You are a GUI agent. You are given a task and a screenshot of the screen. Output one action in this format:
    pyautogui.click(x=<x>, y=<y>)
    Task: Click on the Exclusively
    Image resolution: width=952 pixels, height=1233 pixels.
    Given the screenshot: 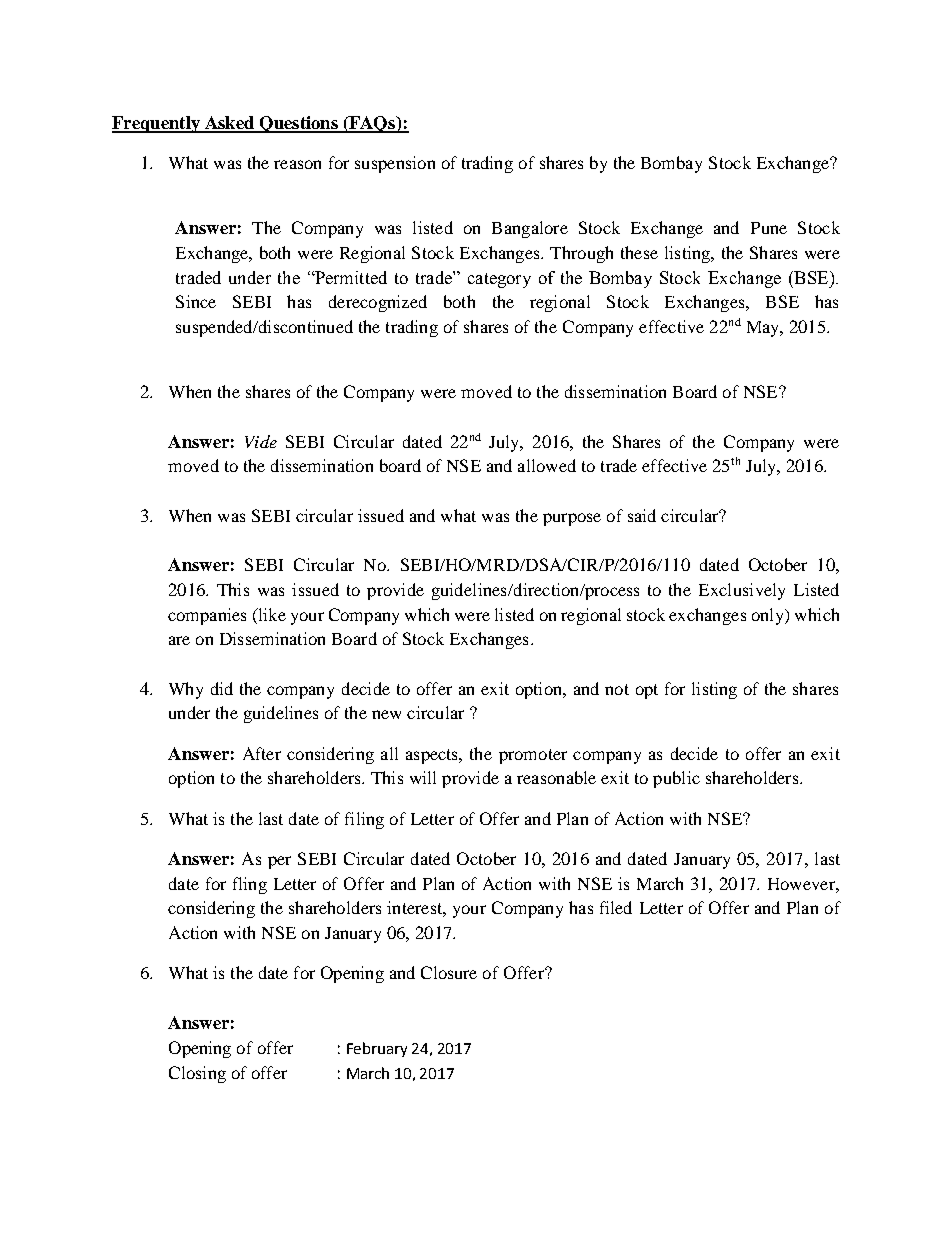 What is the action you would take?
    pyautogui.click(x=742, y=591)
